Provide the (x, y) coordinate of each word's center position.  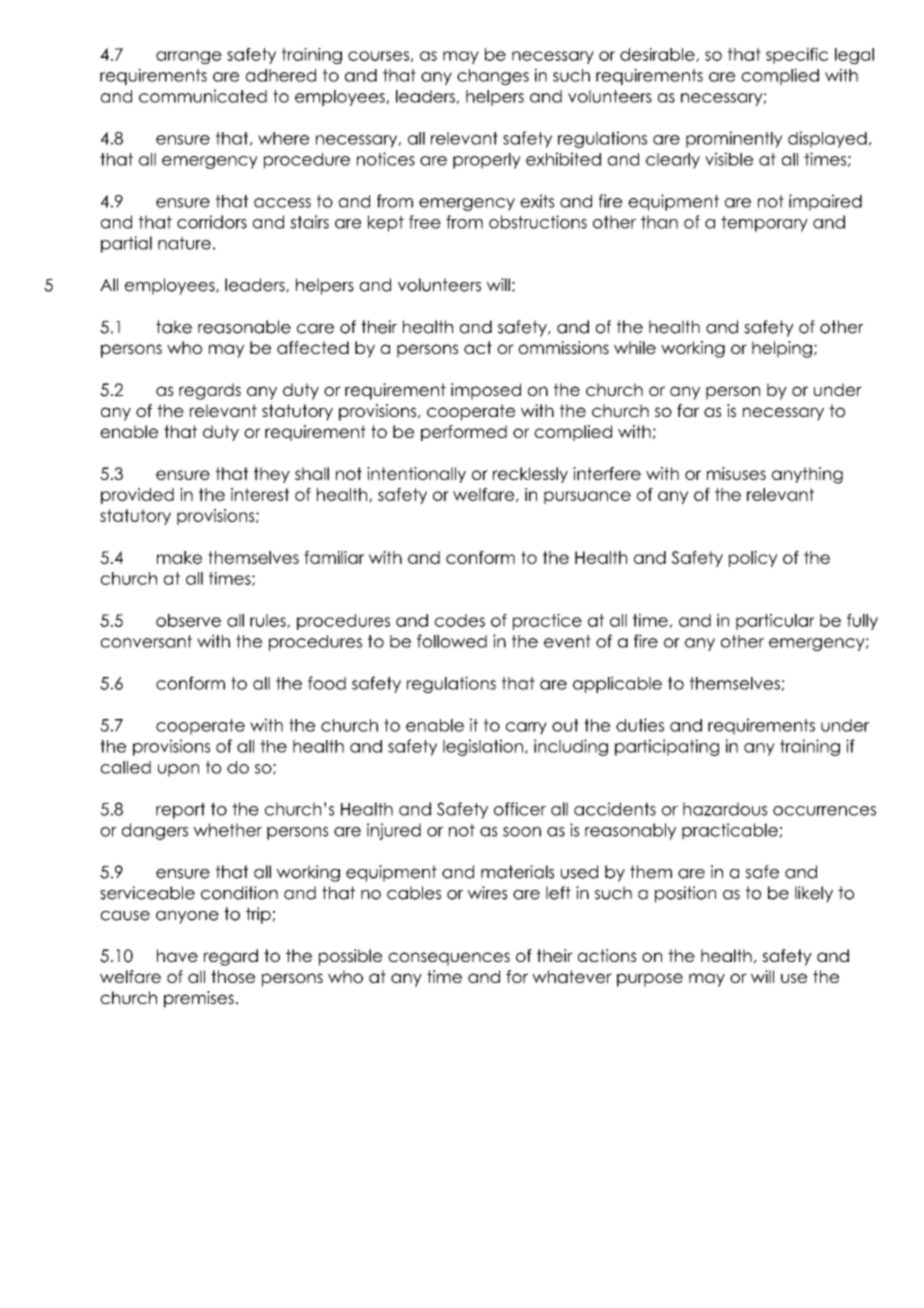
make (179, 557)
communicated (203, 96)
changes (493, 77)
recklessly (530, 475)
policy (753, 559)
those (233, 976)
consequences (449, 959)
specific (797, 56)
